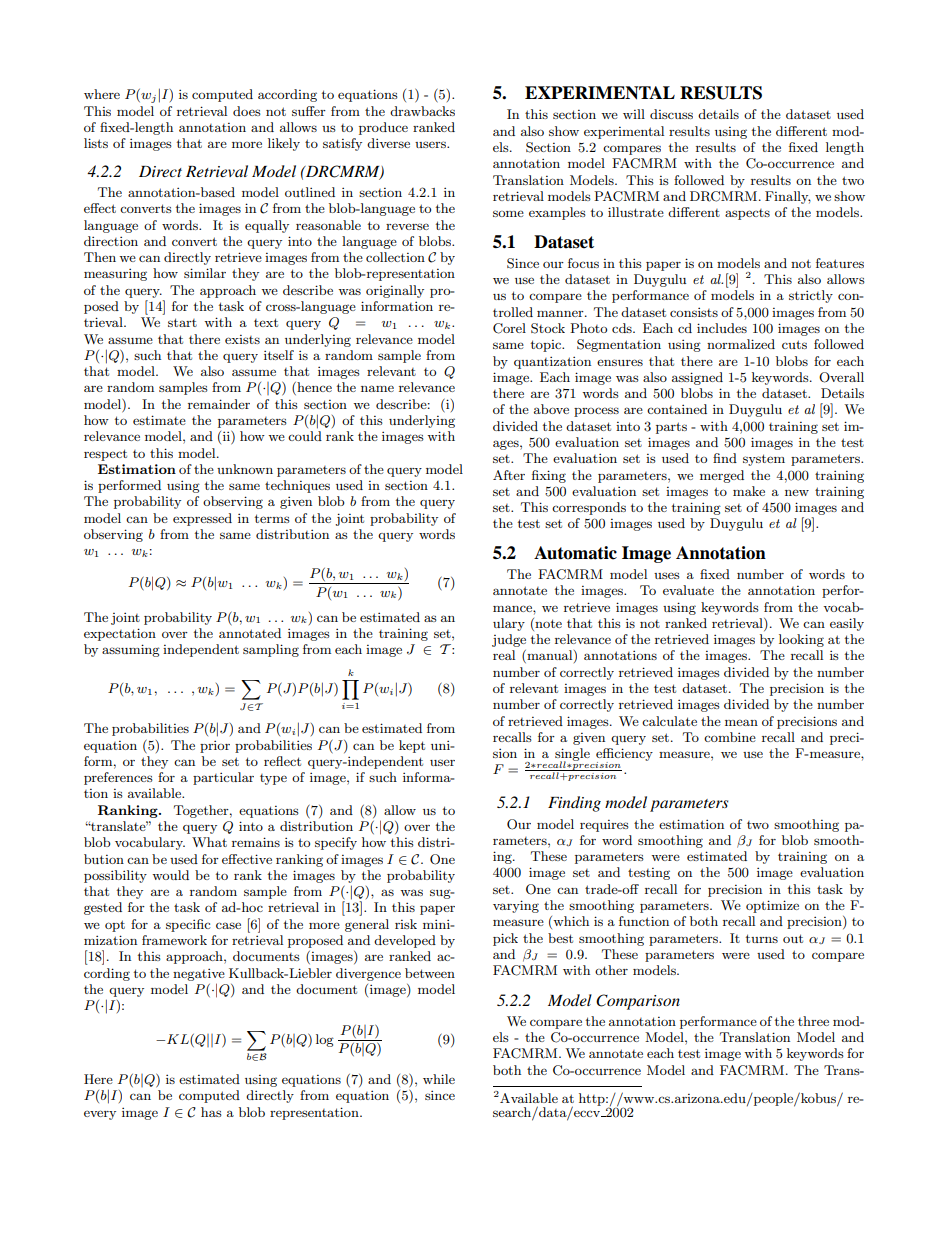 The height and width of the screenshot is (1233, 952). I want to click on judge, so click(509, 640).
